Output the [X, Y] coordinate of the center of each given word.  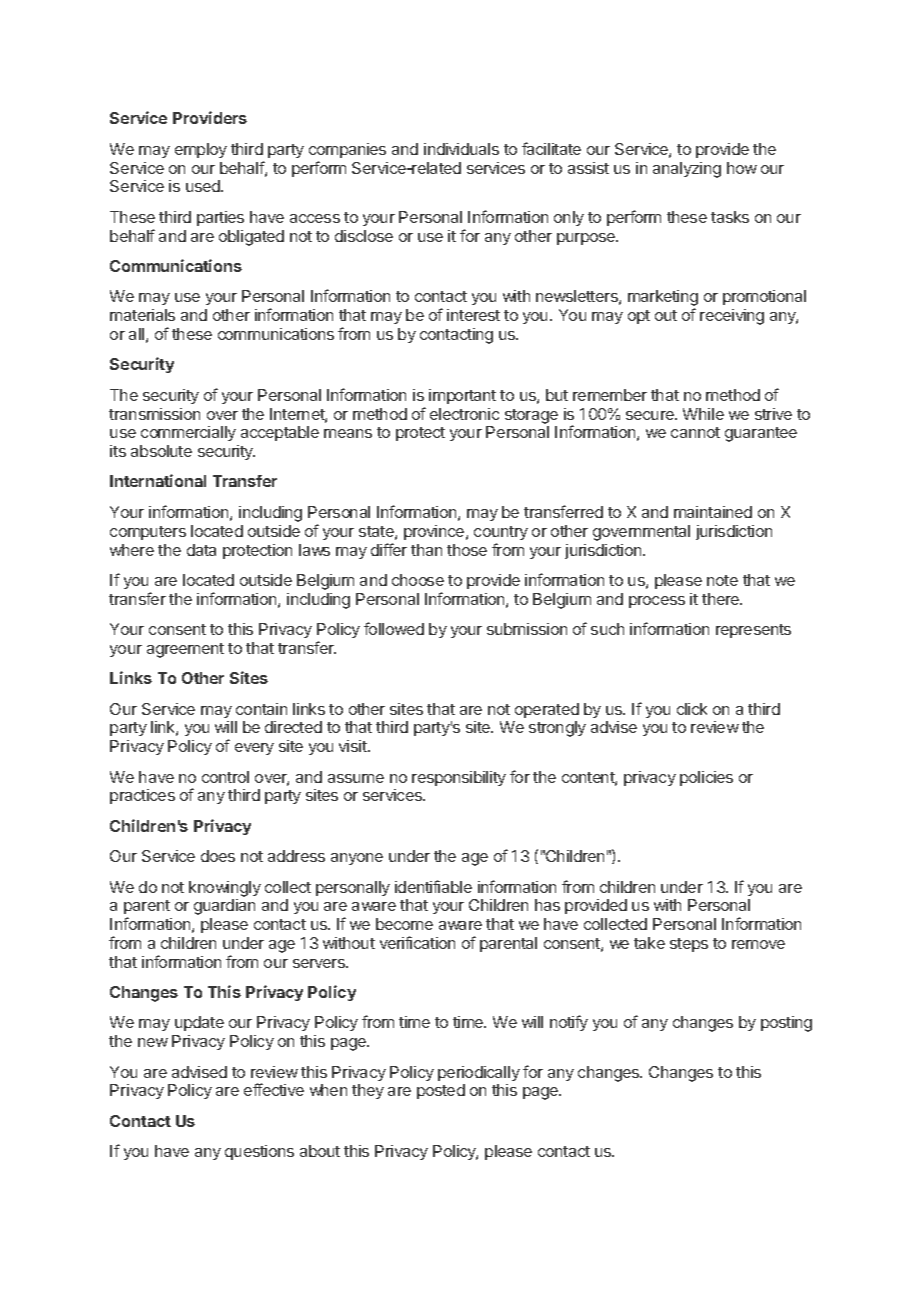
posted [441, 1091]
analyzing [687, 170]
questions [259, 1152]
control [225, 777]
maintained [713, 512]
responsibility [459, 778]
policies [706, 778]
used [204, 186]
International [158, 480]
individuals [461, 149]
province [435, 532]
